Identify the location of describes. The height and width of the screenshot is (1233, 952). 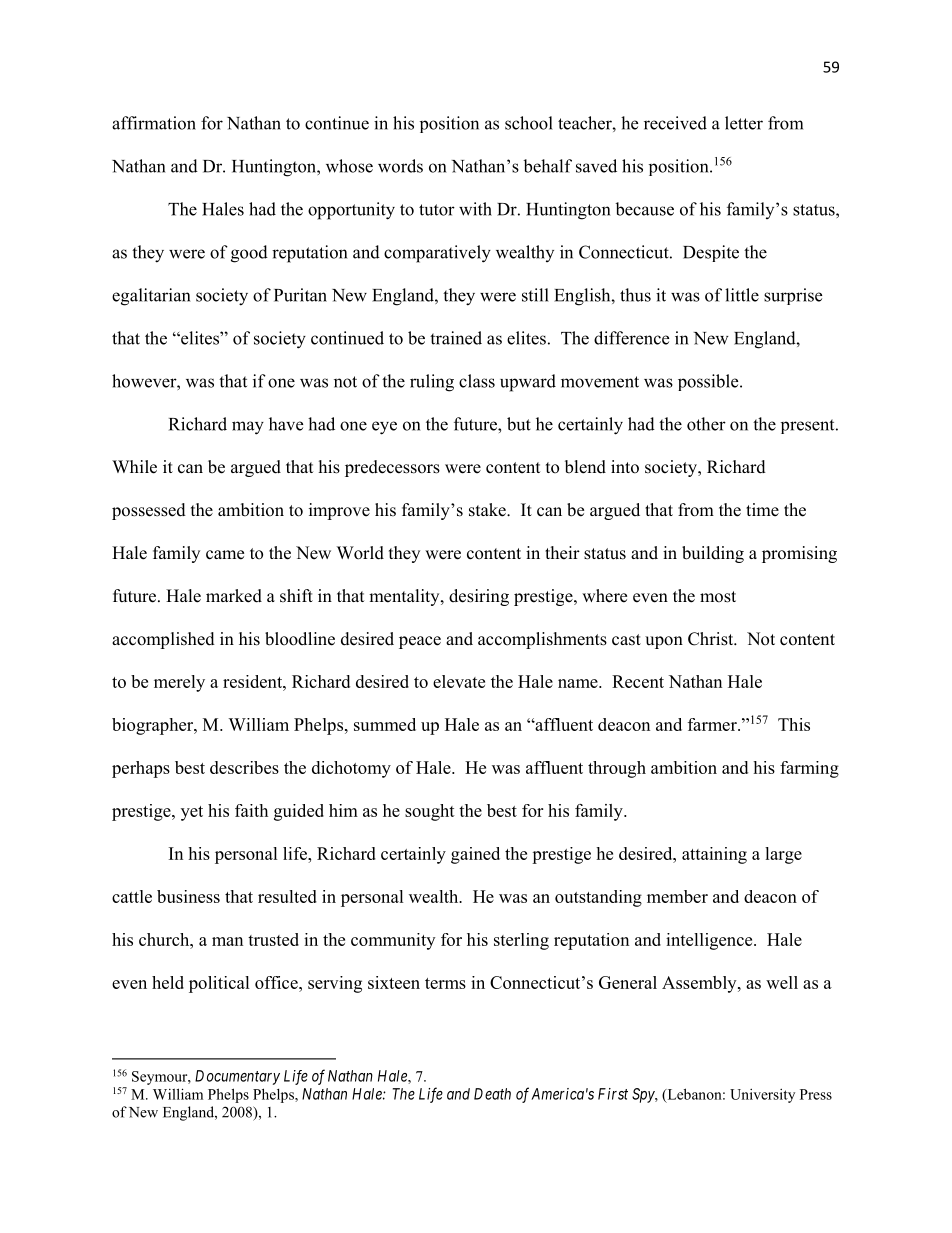
(244, 767).
